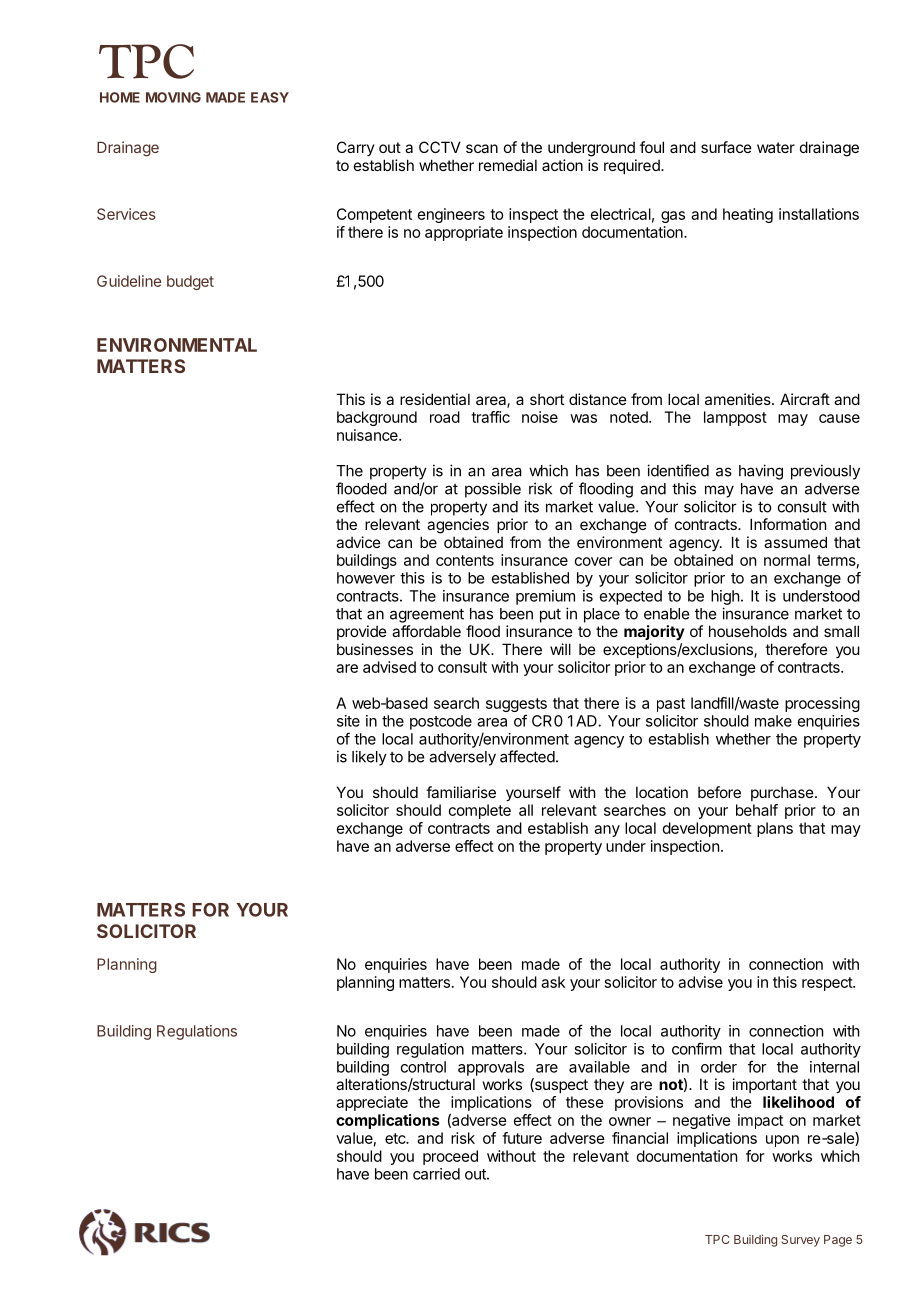 Image resolution: width=924 pixels, height=1308 pixels. I want to click on traffic, so click(490, 417).
